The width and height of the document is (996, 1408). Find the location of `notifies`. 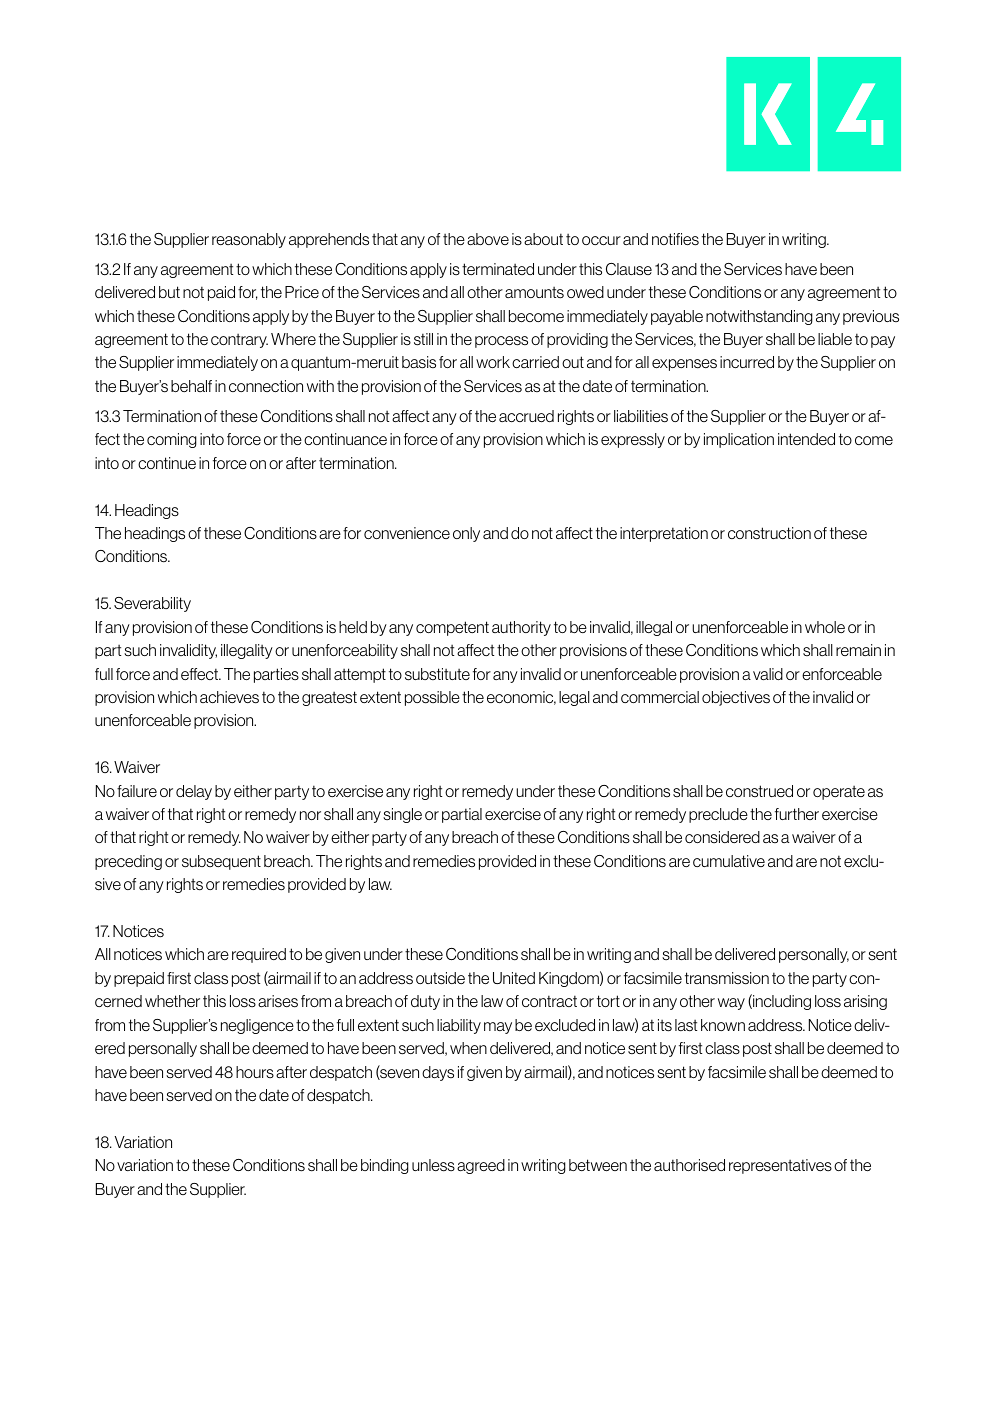

notifies is located at coordinates (675, 239).
